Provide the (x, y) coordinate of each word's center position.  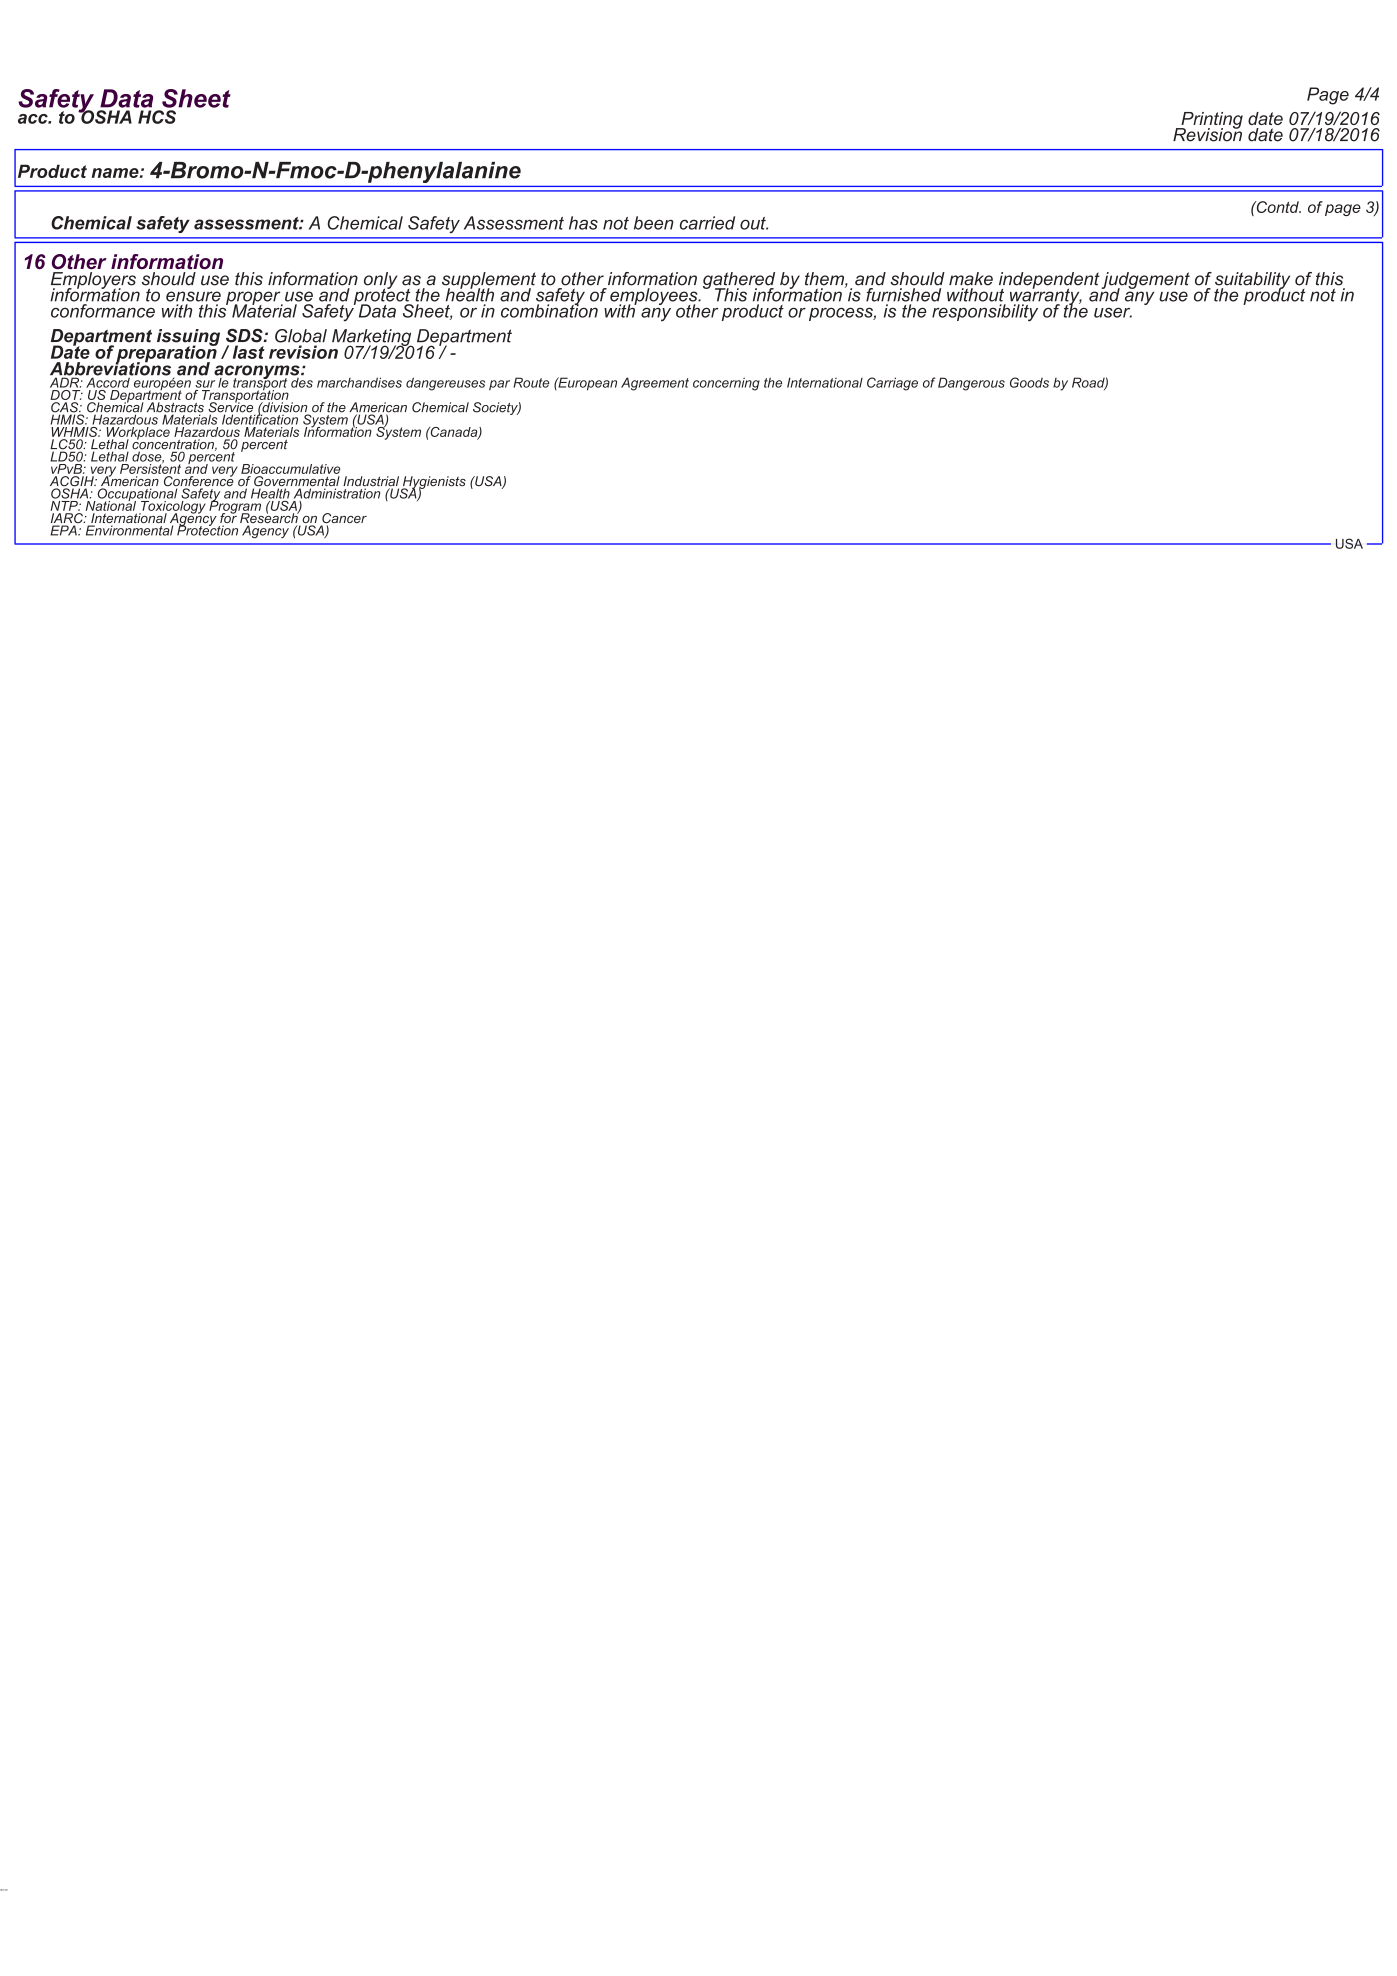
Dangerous (971, 384)
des (302, 381)
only (380, 281)
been (654, 223)
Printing (1211, 121)
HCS (157, 117)
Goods (1029, 382)
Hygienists (433, 483)
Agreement (655, 384)
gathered (739, 281)
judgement (1145, 281)
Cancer (344, 519)
